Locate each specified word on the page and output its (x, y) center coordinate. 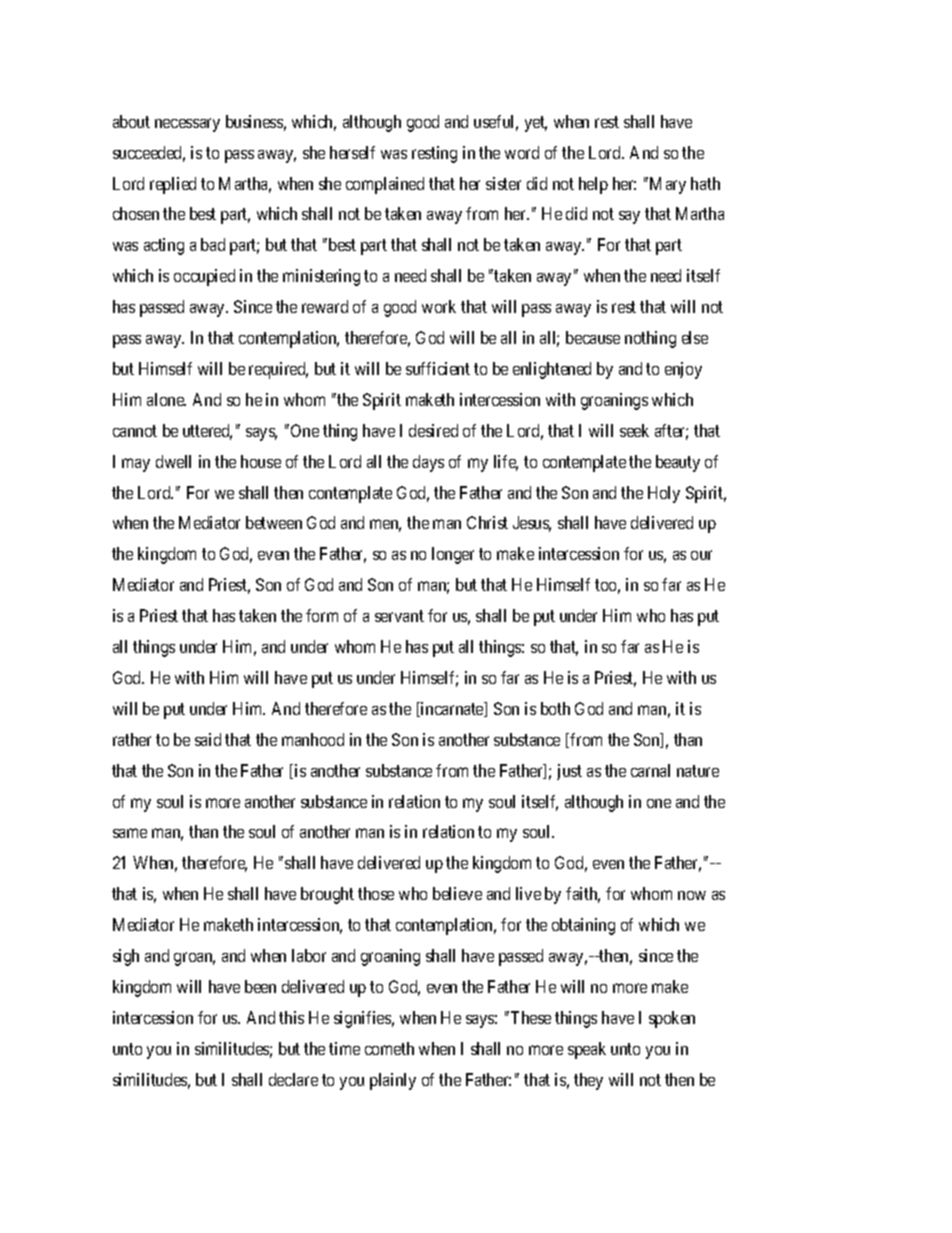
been (260, 986)
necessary (187, 125)
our (701, 555)
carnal (650, 770)
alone (166, 399)
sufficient (438, 368)
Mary (668, 185)
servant (399, 616)
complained (385, 185)
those (376, 893)
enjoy (683, 370)
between (274, 522)
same (130, 833)
